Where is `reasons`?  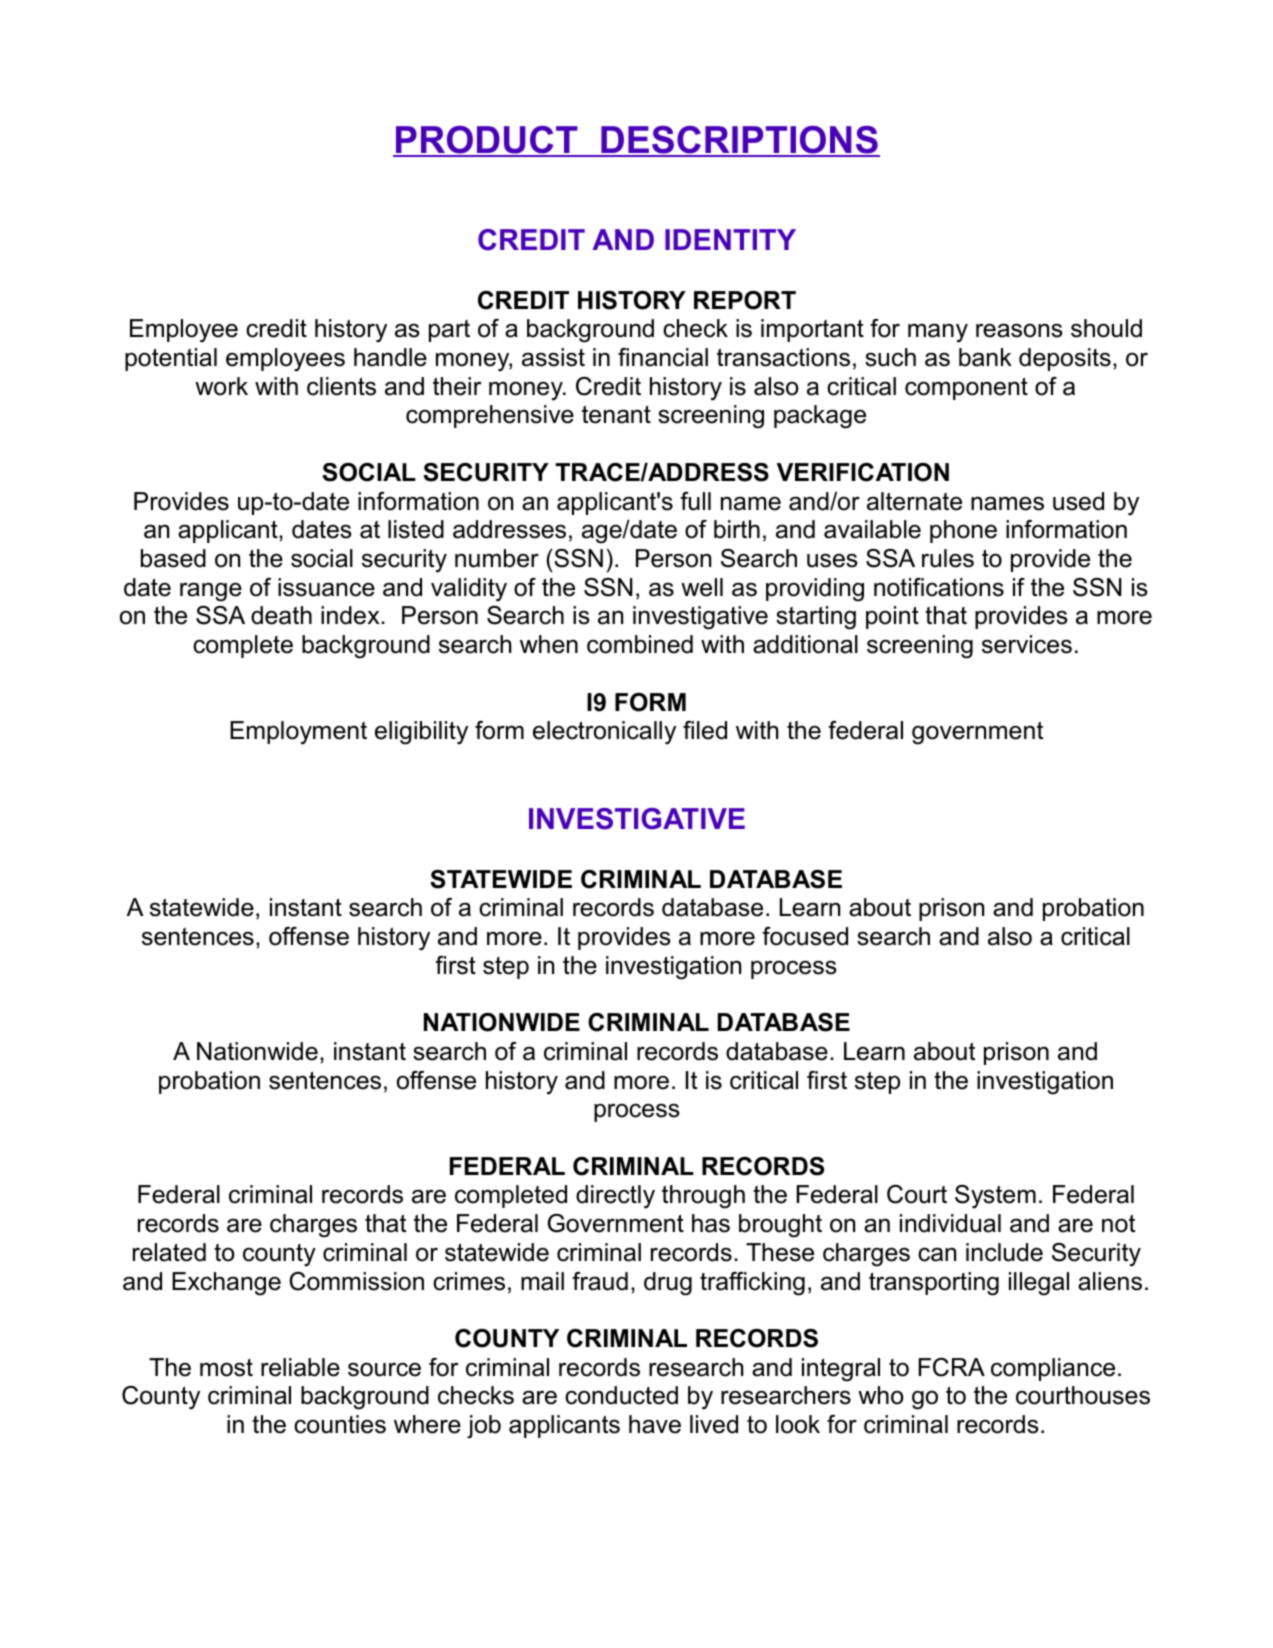
reasons is located at coordinates (1019, 330).
